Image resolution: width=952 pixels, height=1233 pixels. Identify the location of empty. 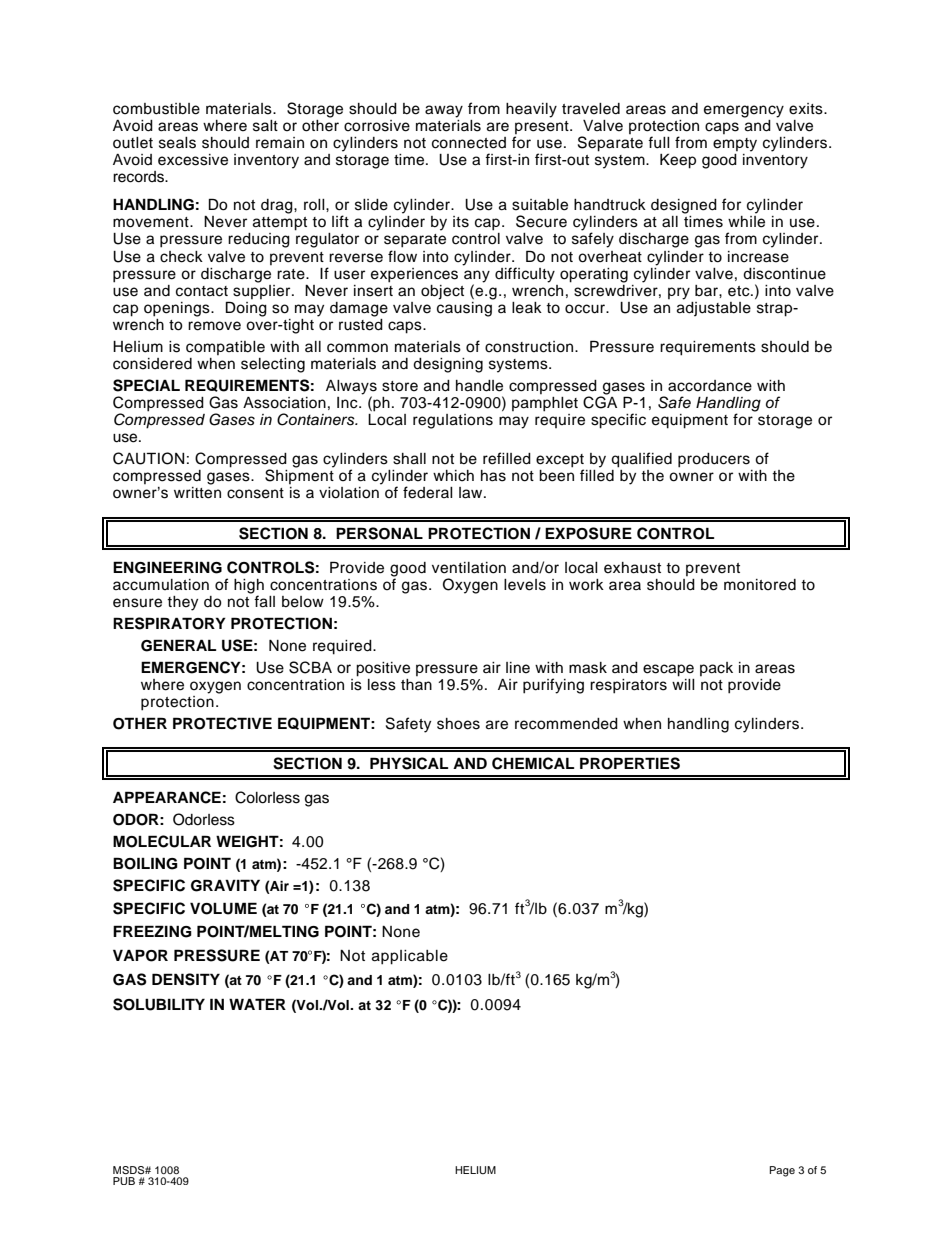
(735, 145).
